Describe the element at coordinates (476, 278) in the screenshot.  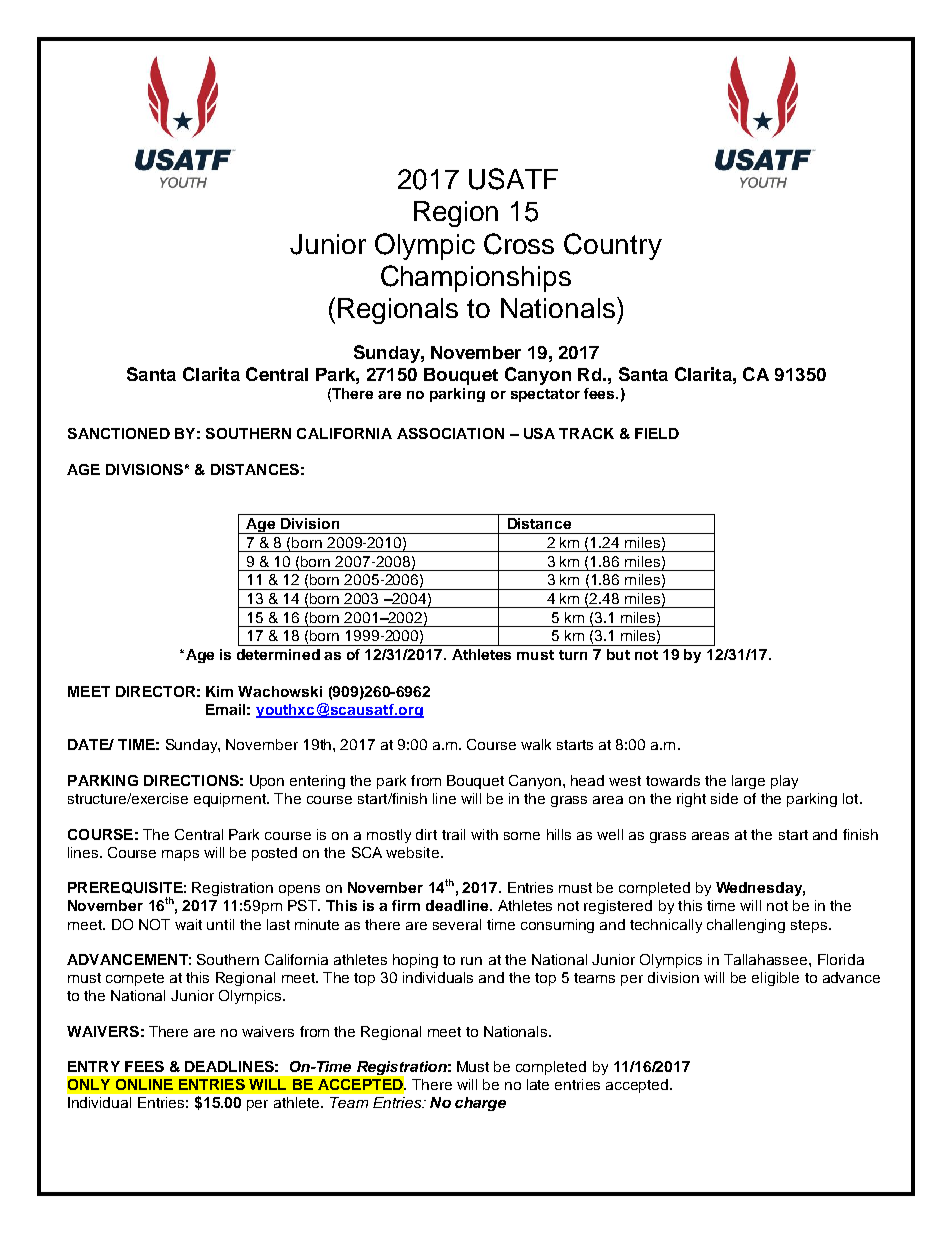
I see `Championships` at that location.
